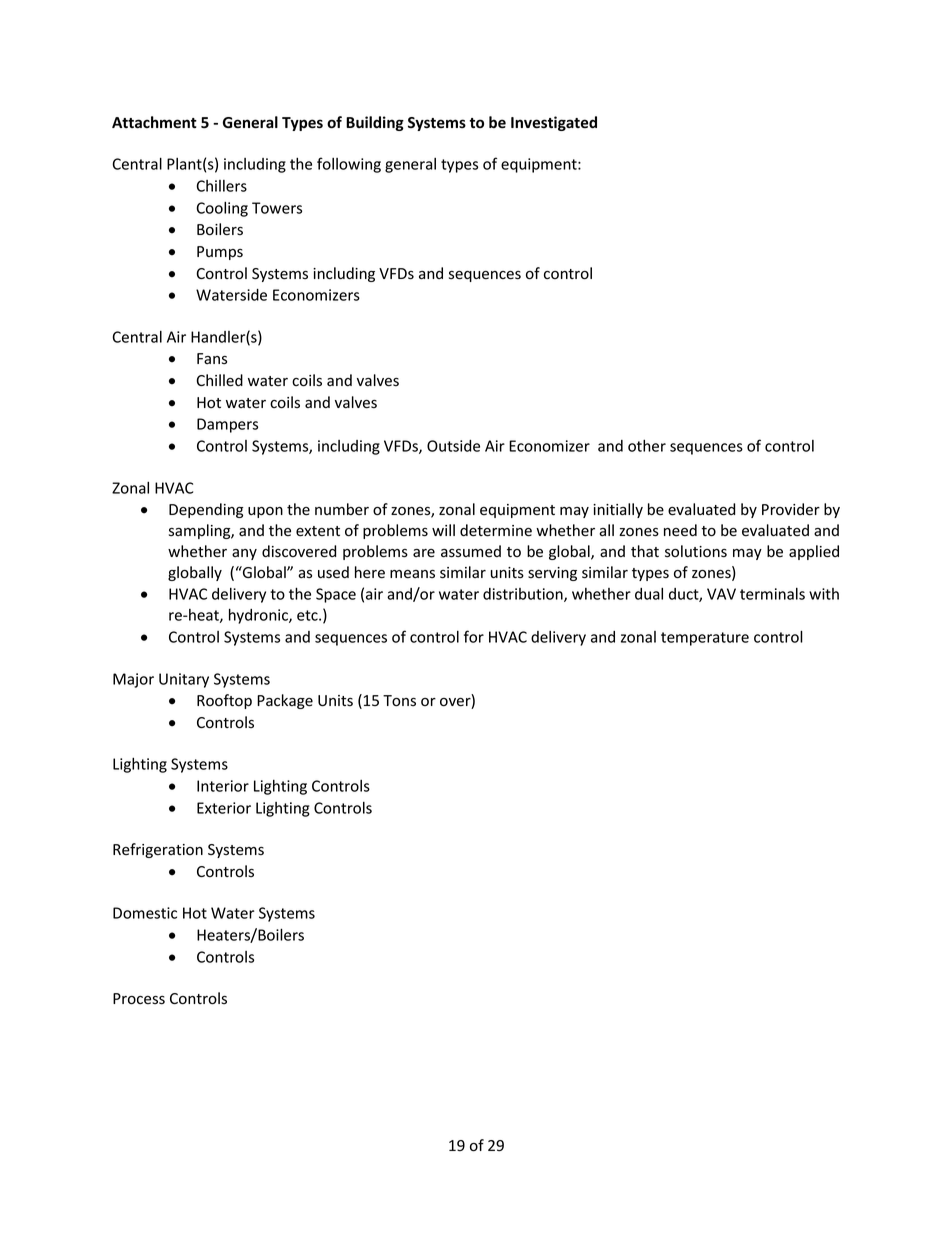  I want to click on temperature, so click(705, 639).
